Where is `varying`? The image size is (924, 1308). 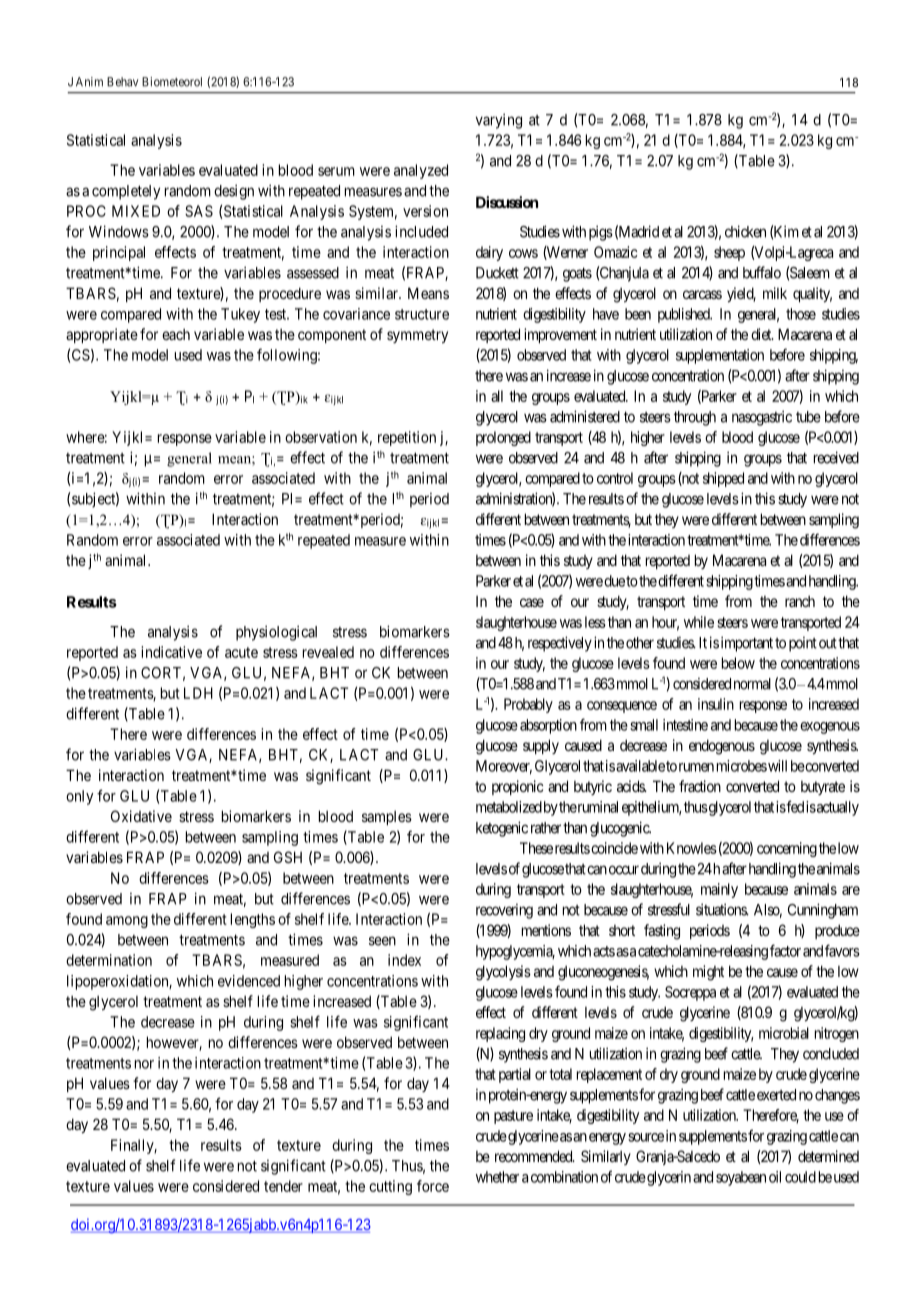
varying is located at coordinates (499, 121).
